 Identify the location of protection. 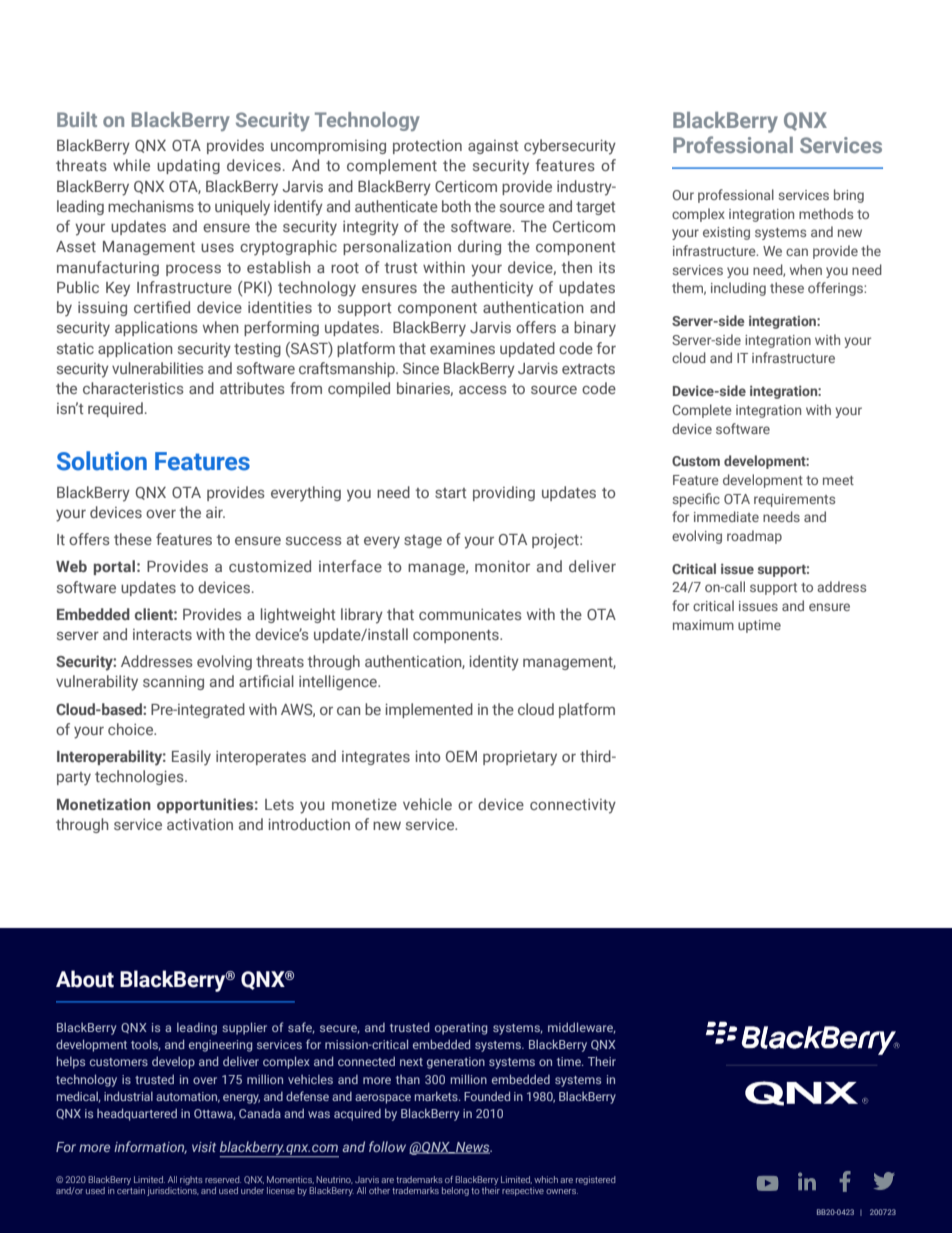
(427, 147).
